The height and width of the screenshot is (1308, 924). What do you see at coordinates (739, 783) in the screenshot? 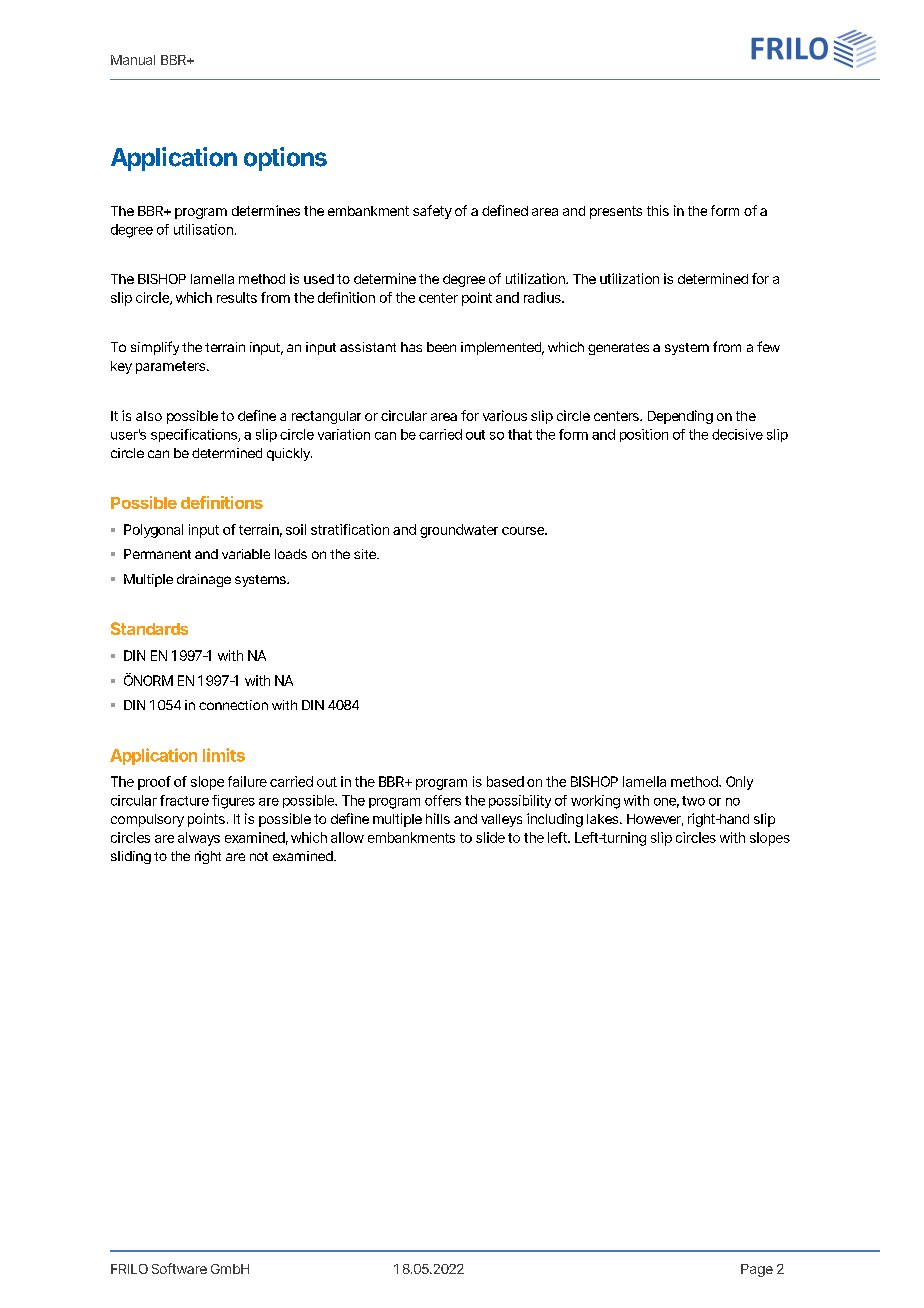
I see `Only` at bounding box center [739, 783].
